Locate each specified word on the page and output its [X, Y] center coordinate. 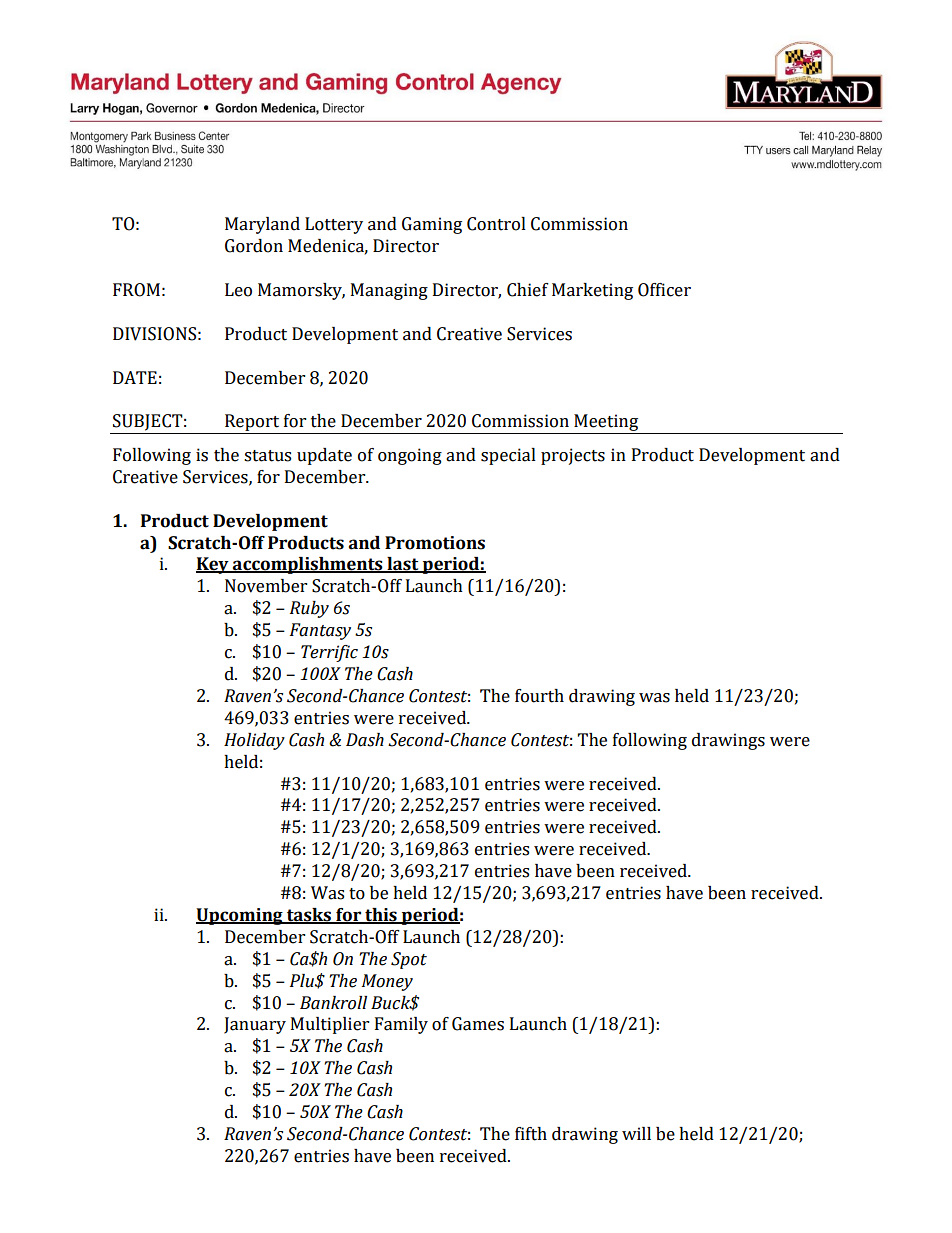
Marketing [592, 291]
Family [401, 1025]
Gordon [254, 246]
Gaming [432, 225]
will [636, 1133]
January [255, 1025]
